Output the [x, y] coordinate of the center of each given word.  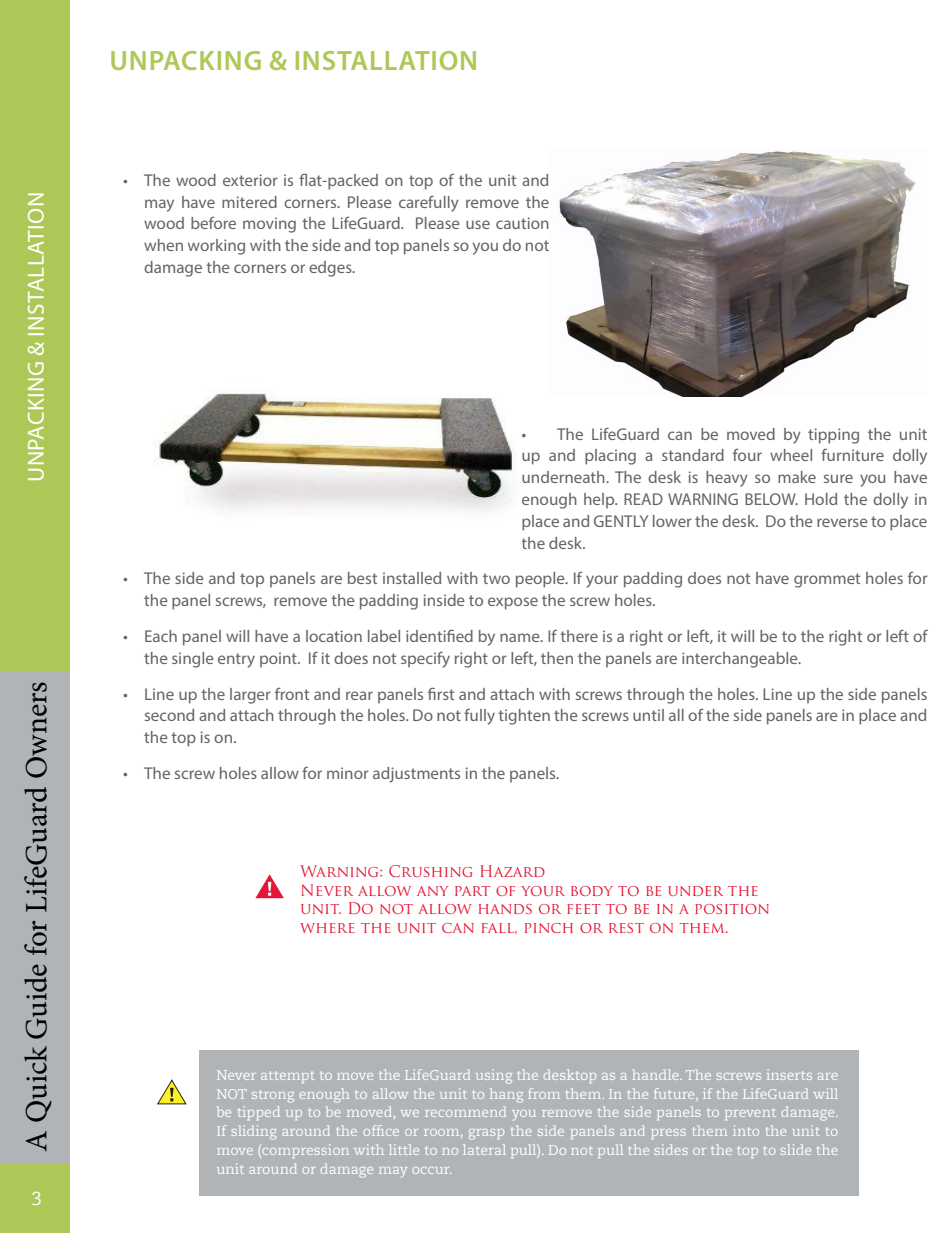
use [478, 224]
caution [522, 223]
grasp [486, 1134]
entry [236, 660]
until [648, 715]
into [746, 1130]
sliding [254, 1132]
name [521, 637]
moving [269, 225]
